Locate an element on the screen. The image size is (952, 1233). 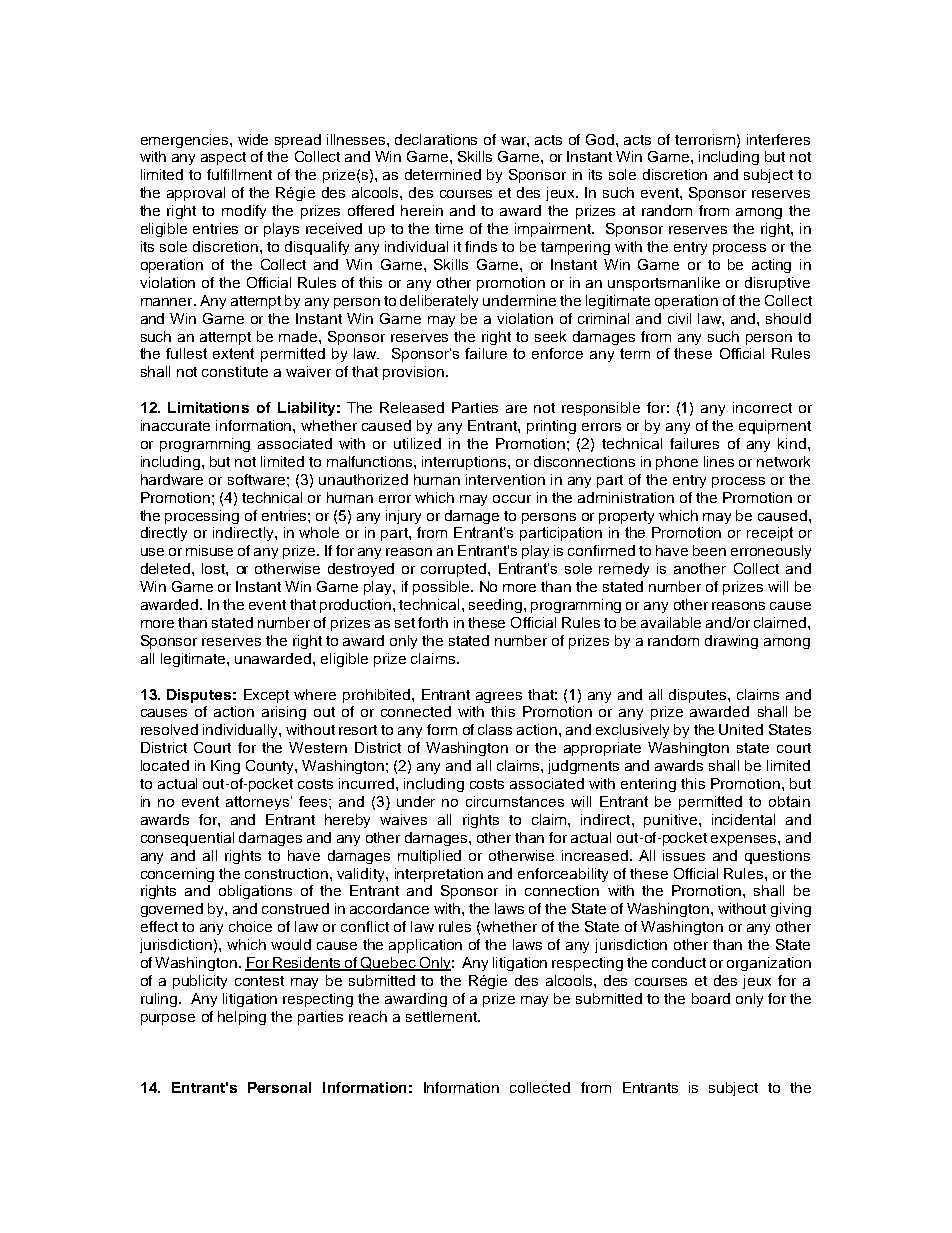
board is located at coordinates (711, 998).
